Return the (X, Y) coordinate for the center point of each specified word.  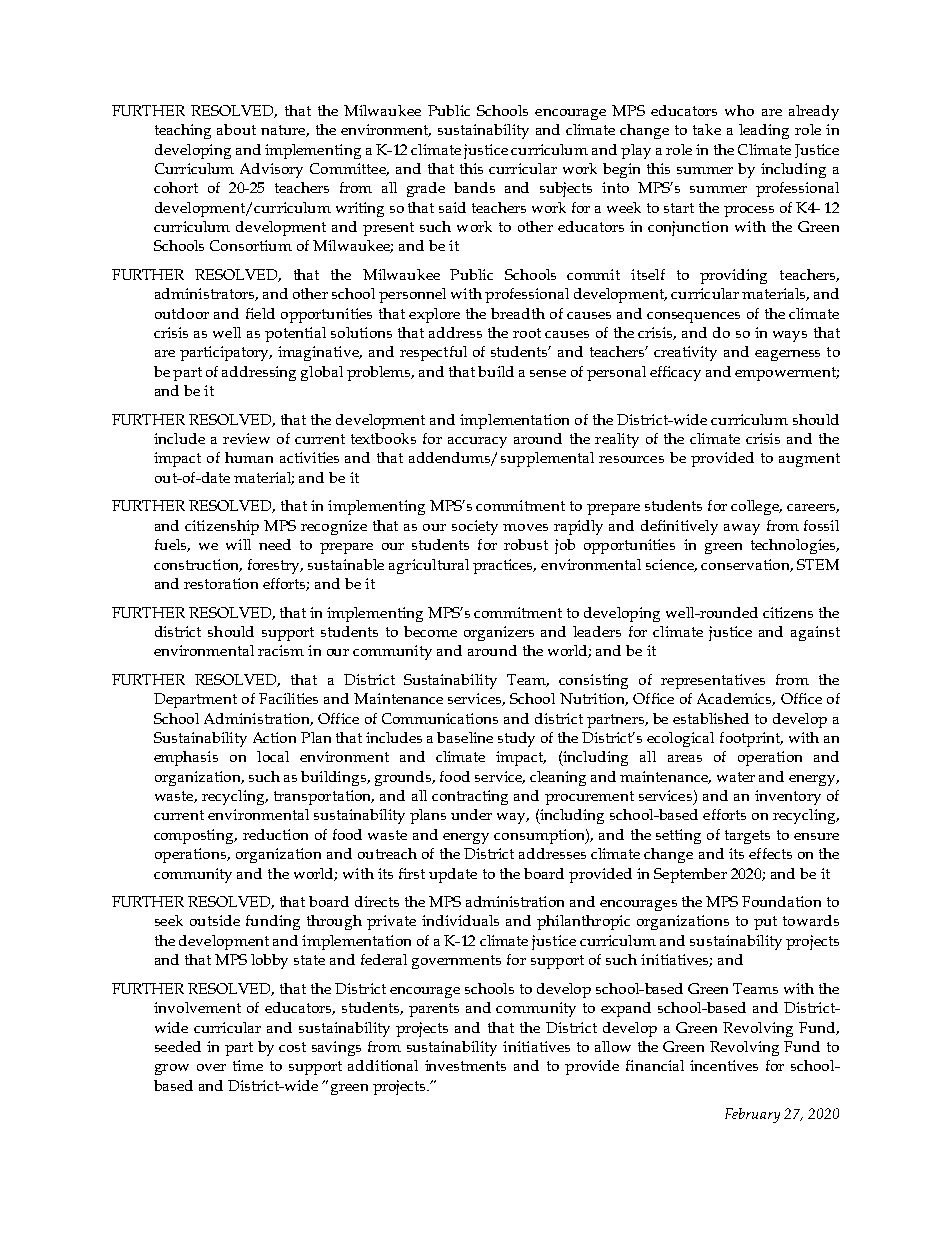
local (273, 756)
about (236, 129)
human (249, 457)
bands (474, 187)
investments (465, 1065)
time (248, 1065)
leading (764, 131)
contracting (470, 797)
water (736, 777)
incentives (724, 1065)
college (756, 507)
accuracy (477, 442)
